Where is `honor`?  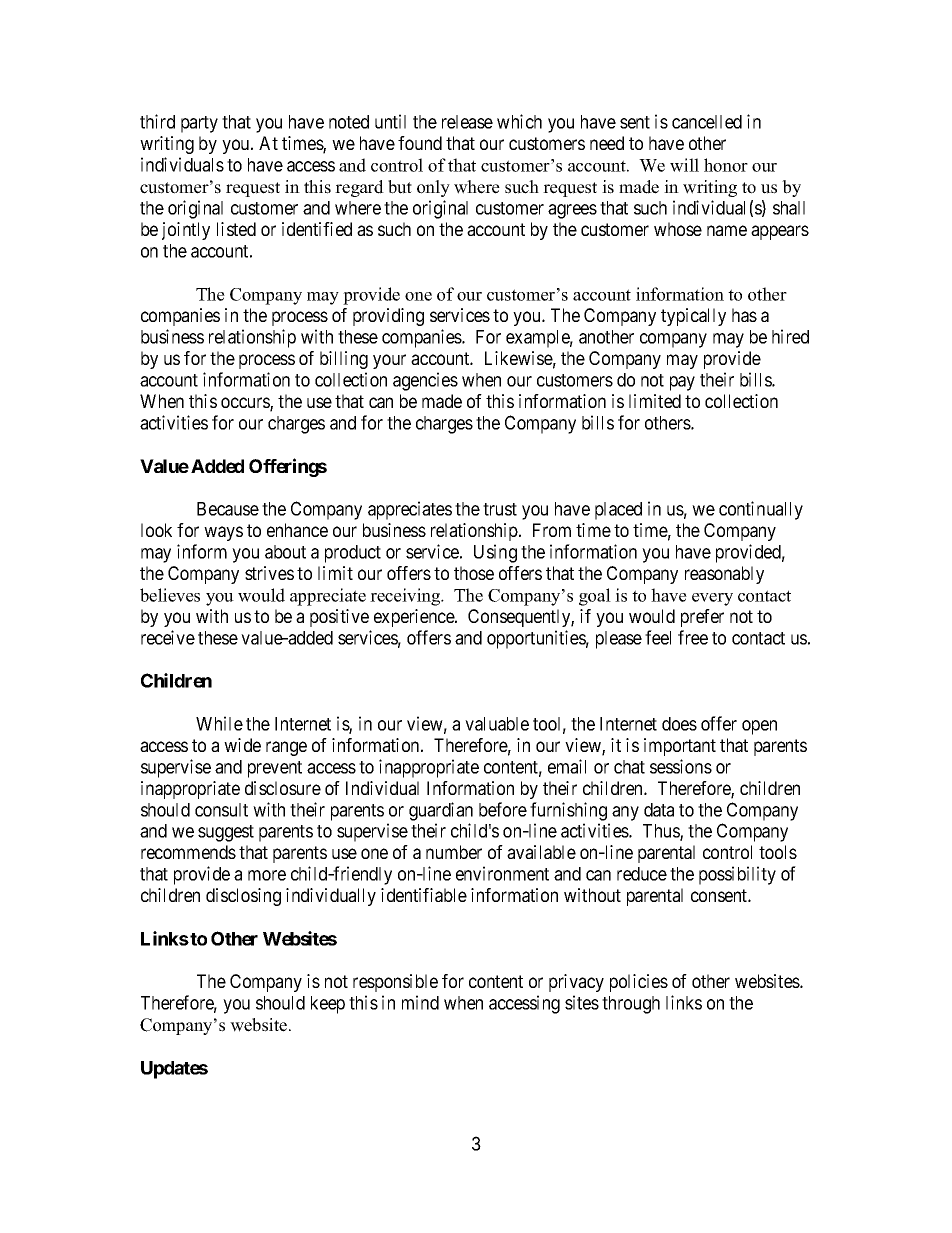
honor is located at coordinates (726, 165).
